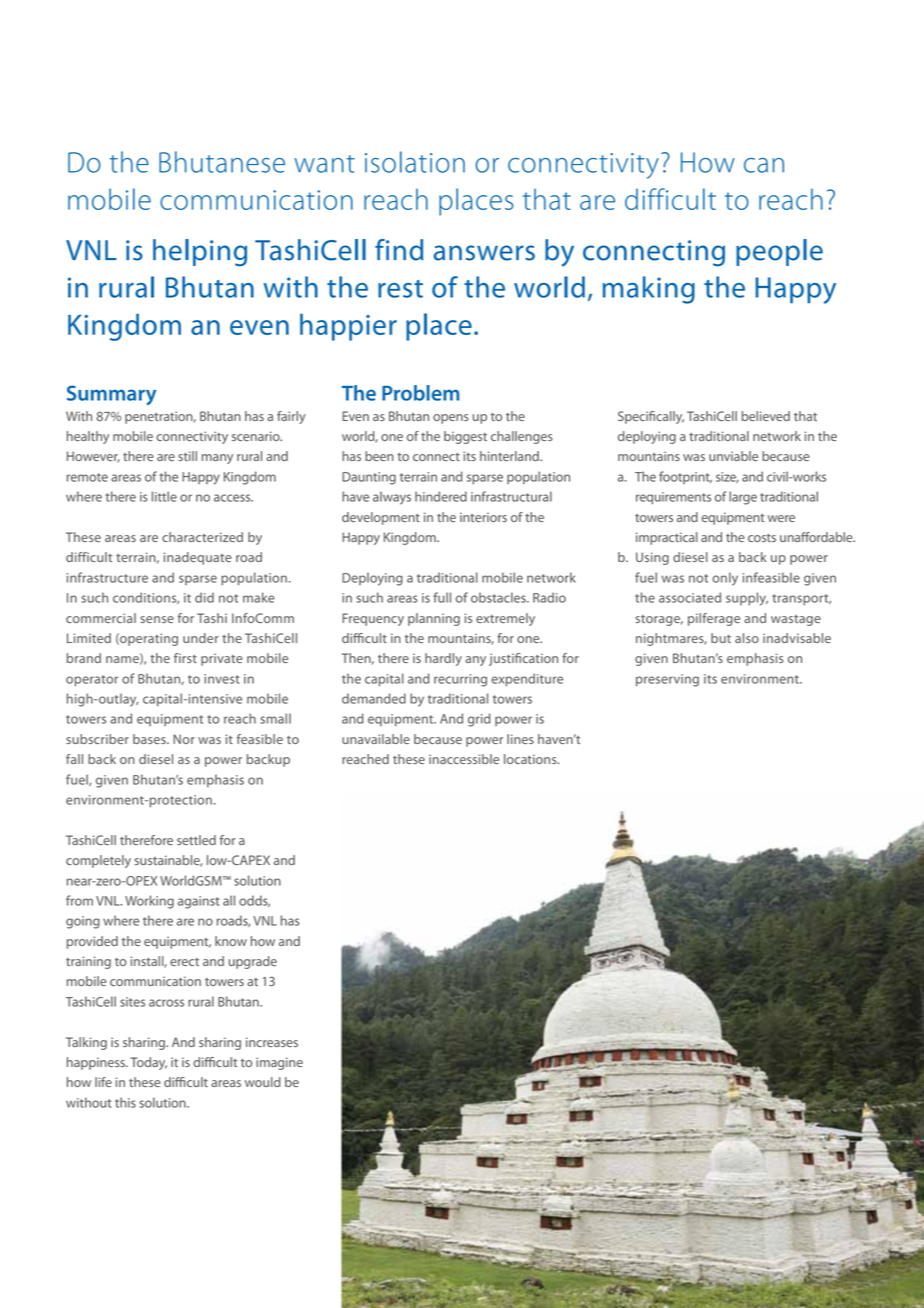  I want to click on characterized, so click(202, 537).
